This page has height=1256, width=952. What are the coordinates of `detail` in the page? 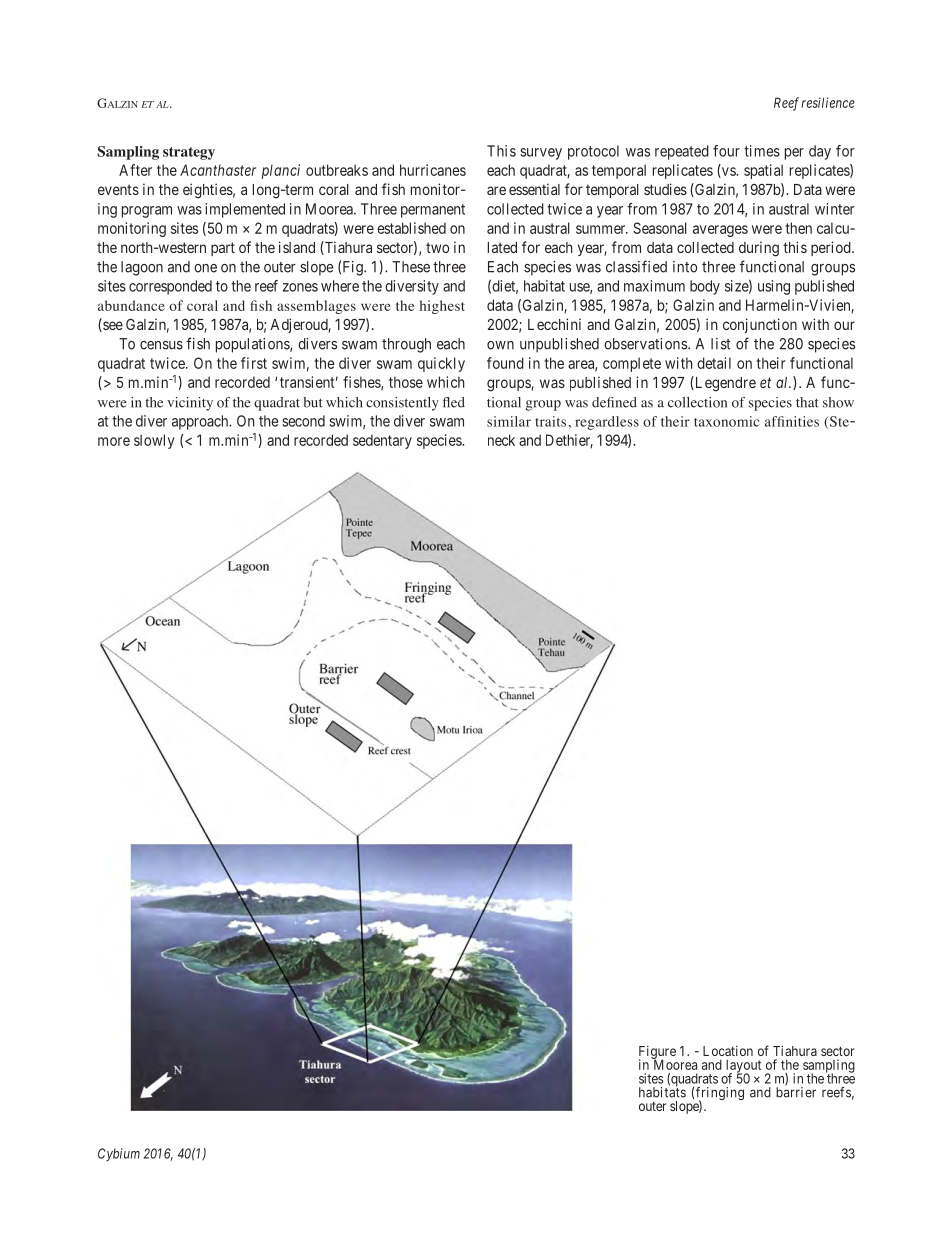 It's located at (714, 363).
